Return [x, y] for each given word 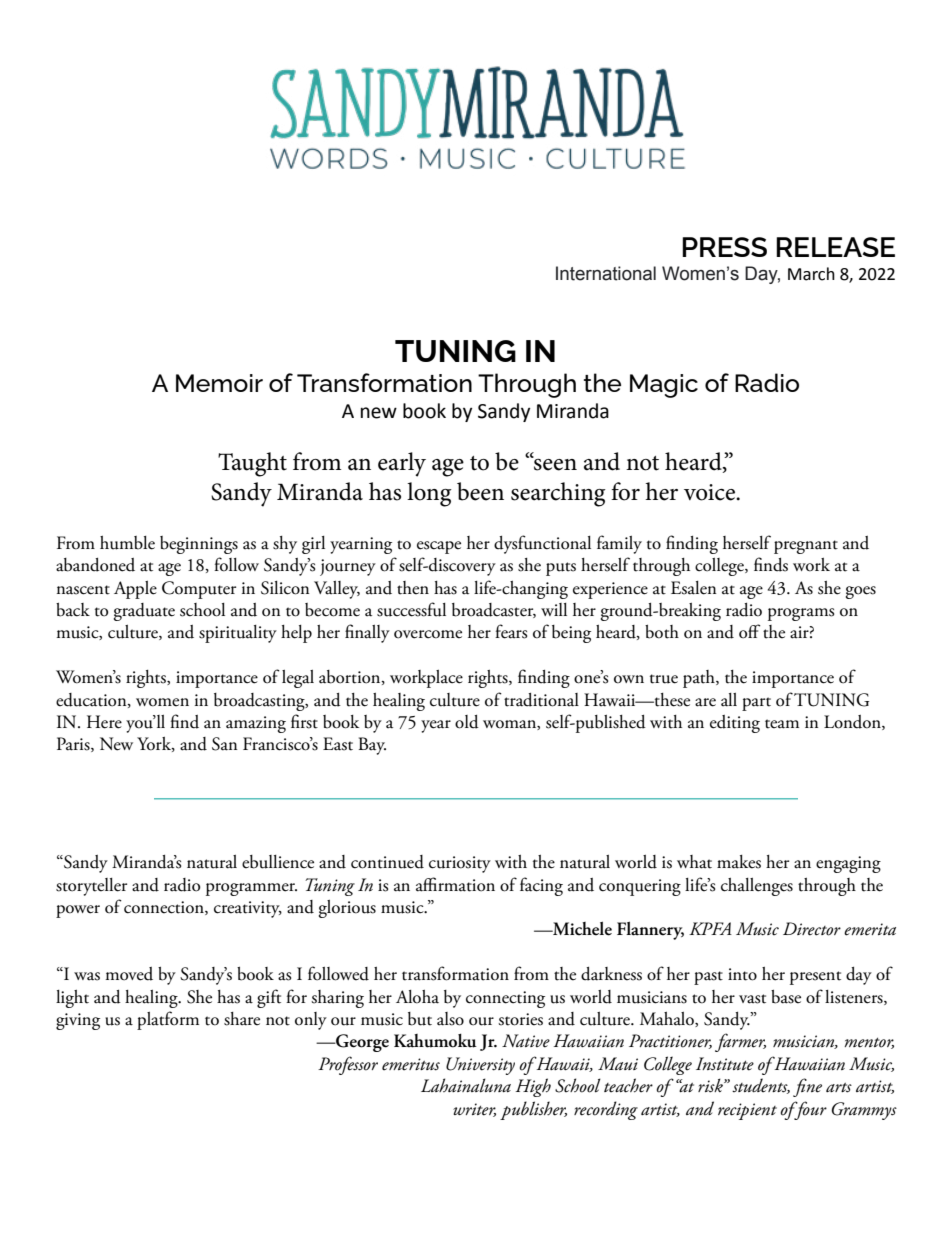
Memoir [219, 383]
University [480, 1066]
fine [807, 1087]
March [811, 274]
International [606, 273]
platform [168, 1020]
